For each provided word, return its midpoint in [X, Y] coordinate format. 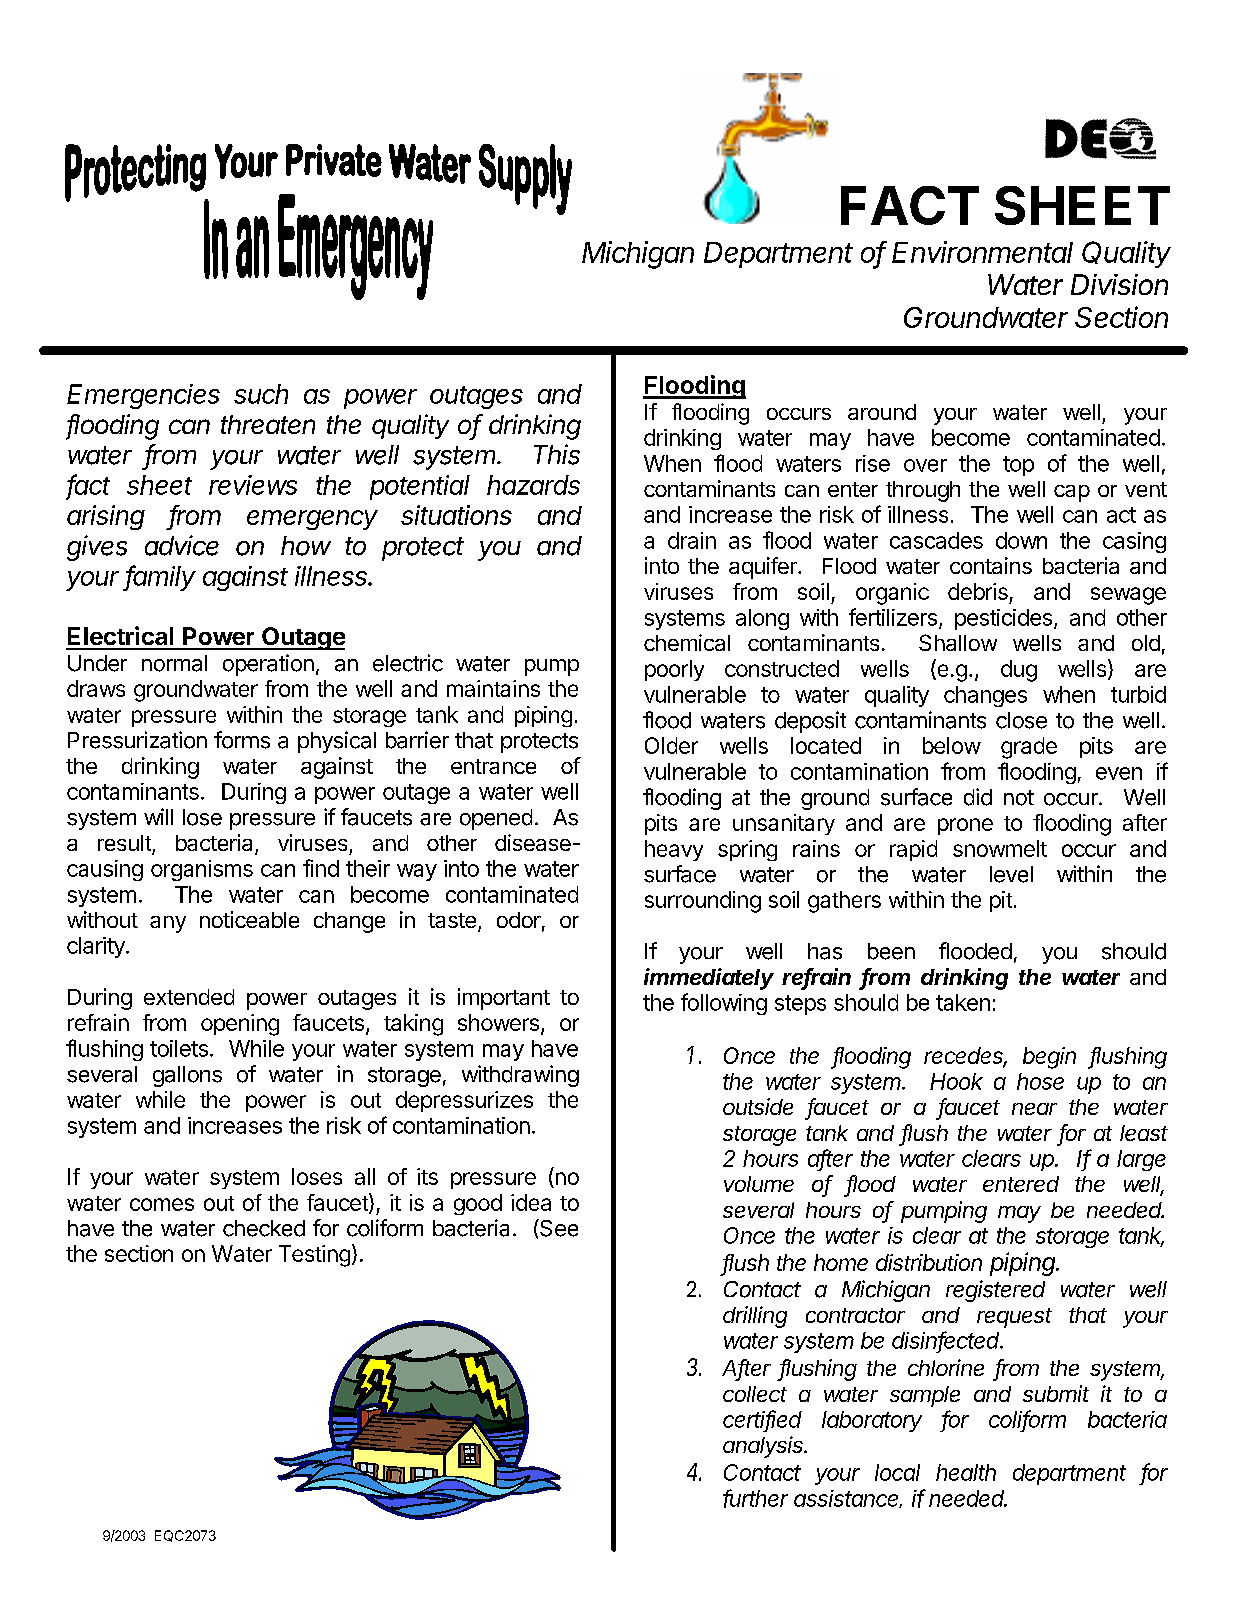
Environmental [982, 252]
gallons [187, 1076]
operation [268, 665]
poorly [674, 670]
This [557, 454]
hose [1040, 1081]
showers [498, 1022]
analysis [764, 1447]
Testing [314, 1256]
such [261, 394]
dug [1019, 671]
